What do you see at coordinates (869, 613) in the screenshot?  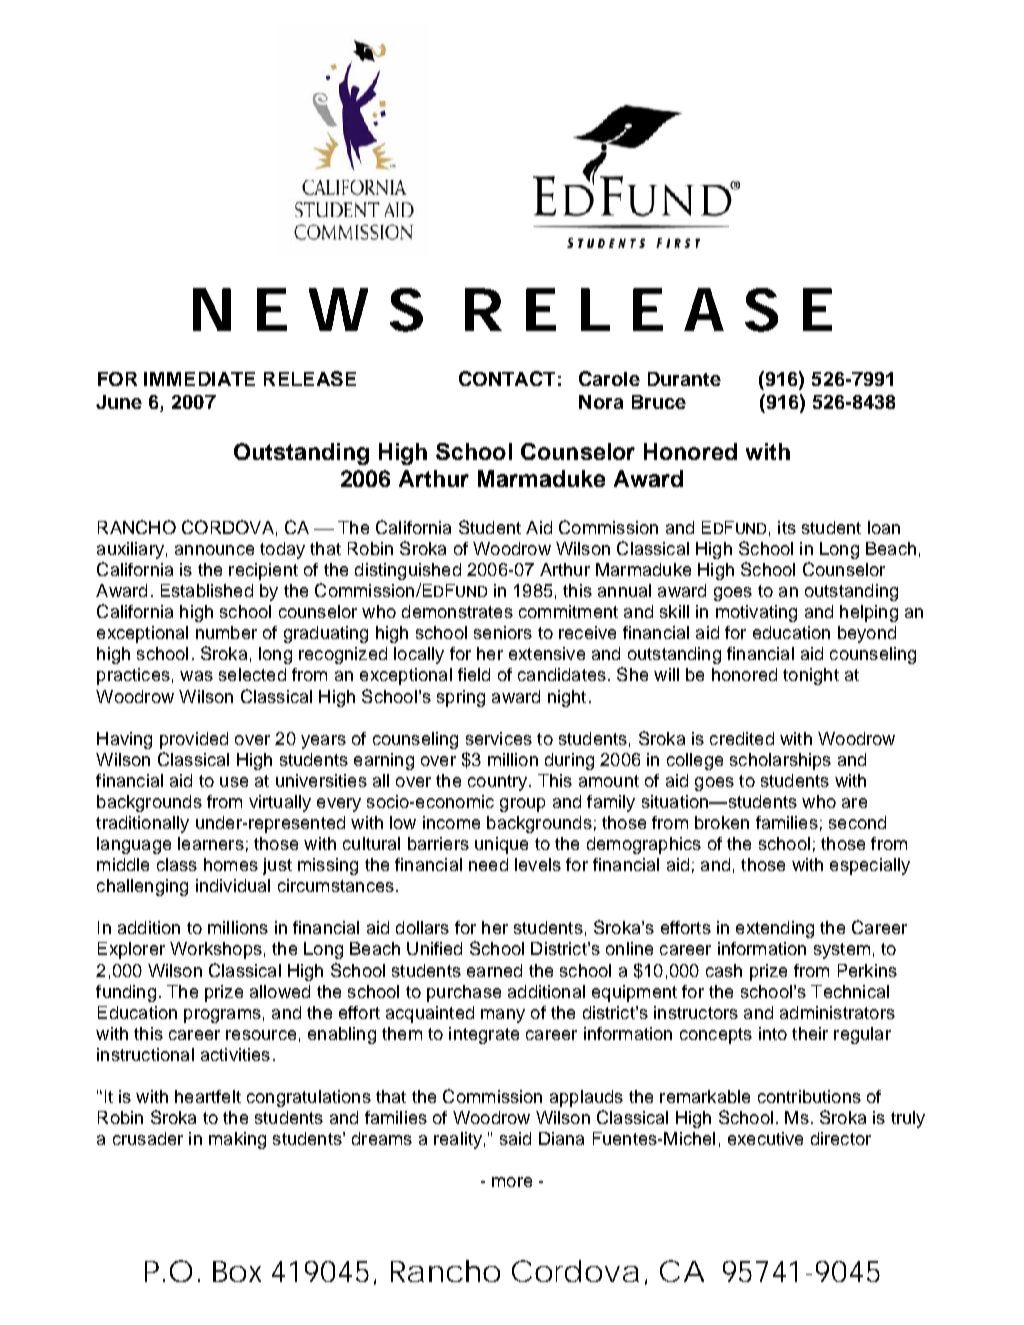 I see `helping` at bounding box center [869, 613].
